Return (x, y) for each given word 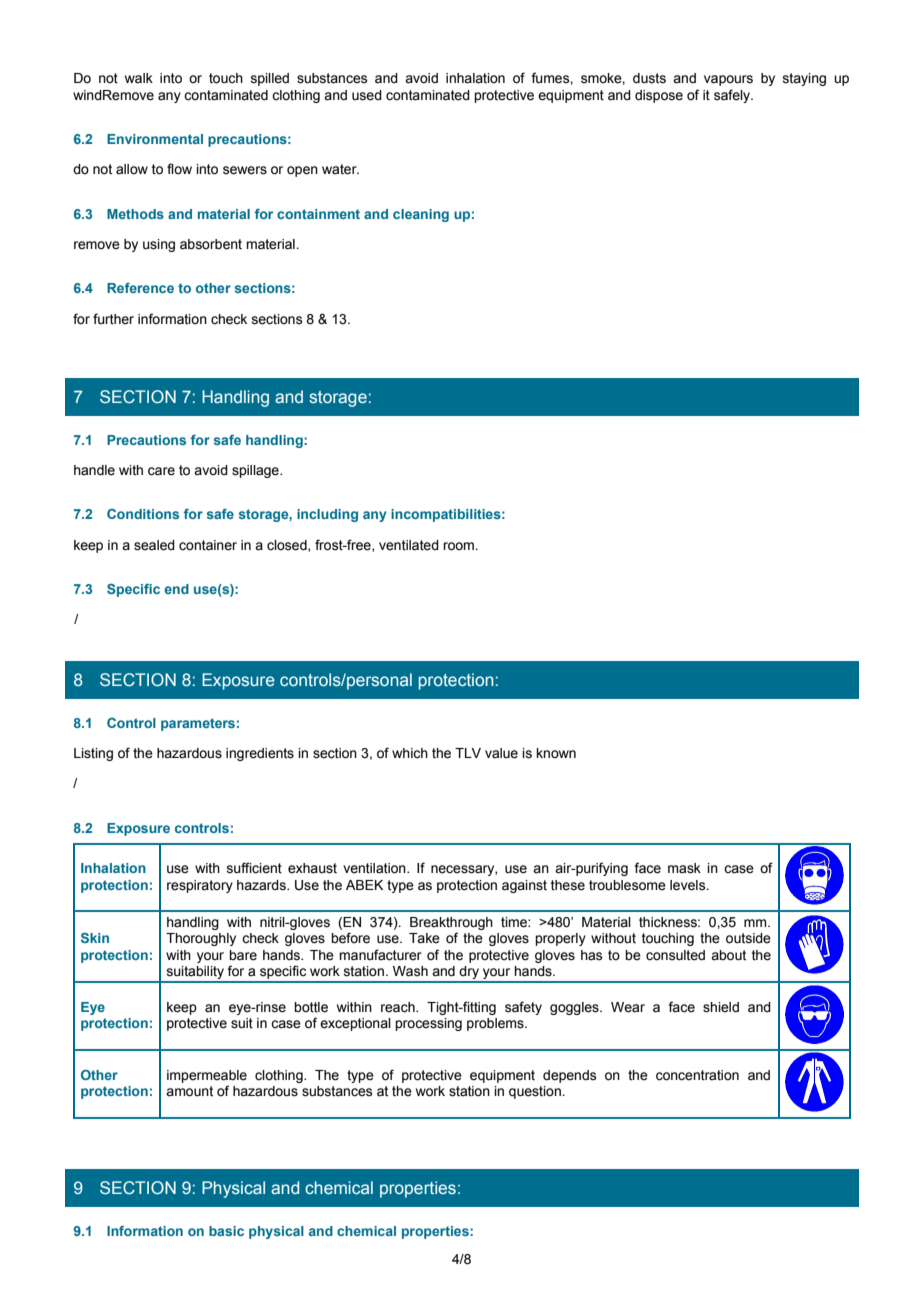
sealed (154, 545)
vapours (728, 80)
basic (226, 1231)
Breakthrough (451, 923)
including (327, 515)
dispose (659, 96)
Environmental (155, 139)
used (367, 95)
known (556, 753)
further (113, 319)
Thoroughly (201, 939)
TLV (468, 753)
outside (748, 938)
